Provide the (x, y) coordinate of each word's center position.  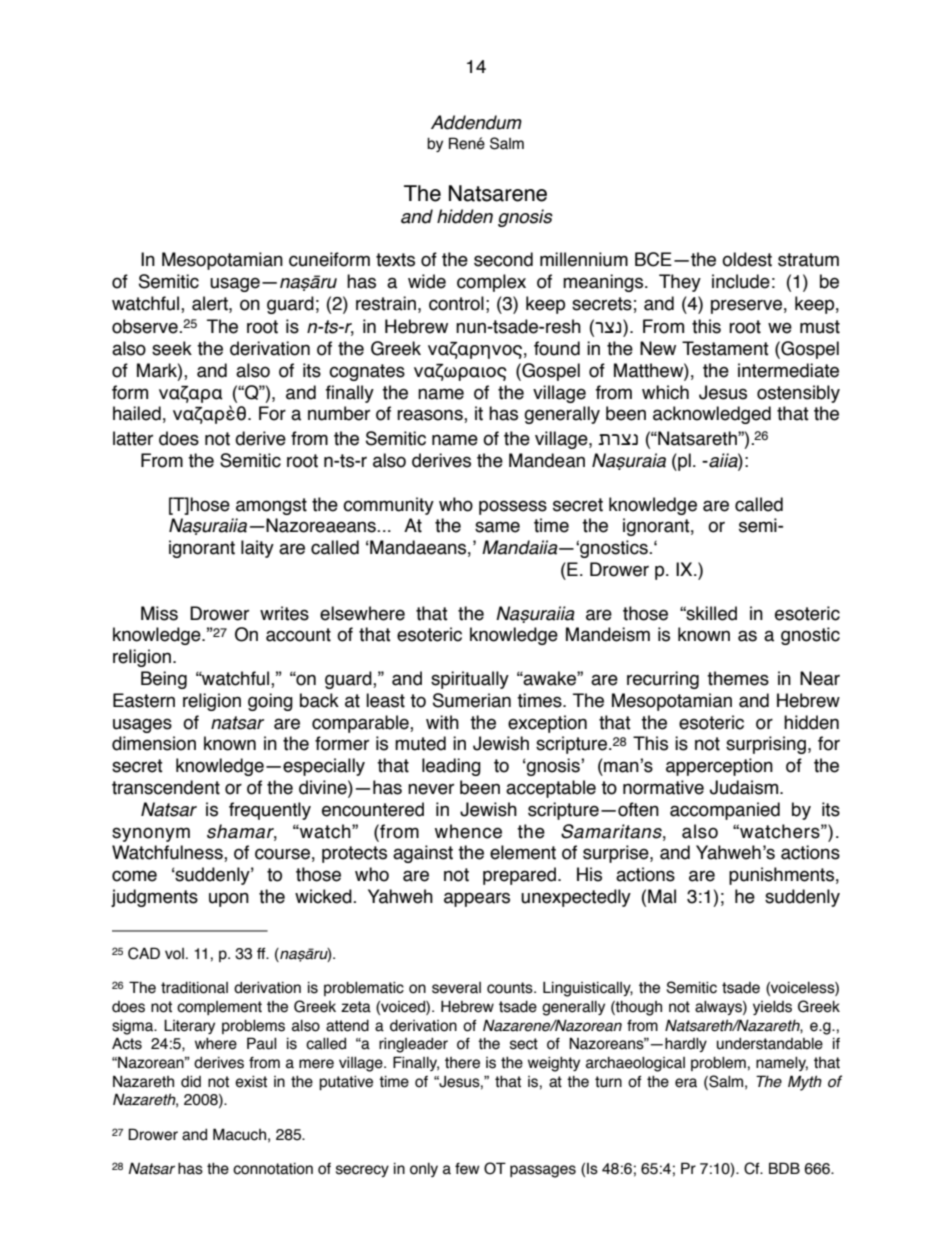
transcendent (166, 787)
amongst (271, 506)
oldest (747, 259)
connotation (273, 1169)
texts (395, 260)
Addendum (476, 122)
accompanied (725, 811)
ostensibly (798, 394)
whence (468, 831)
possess (513, 507)
